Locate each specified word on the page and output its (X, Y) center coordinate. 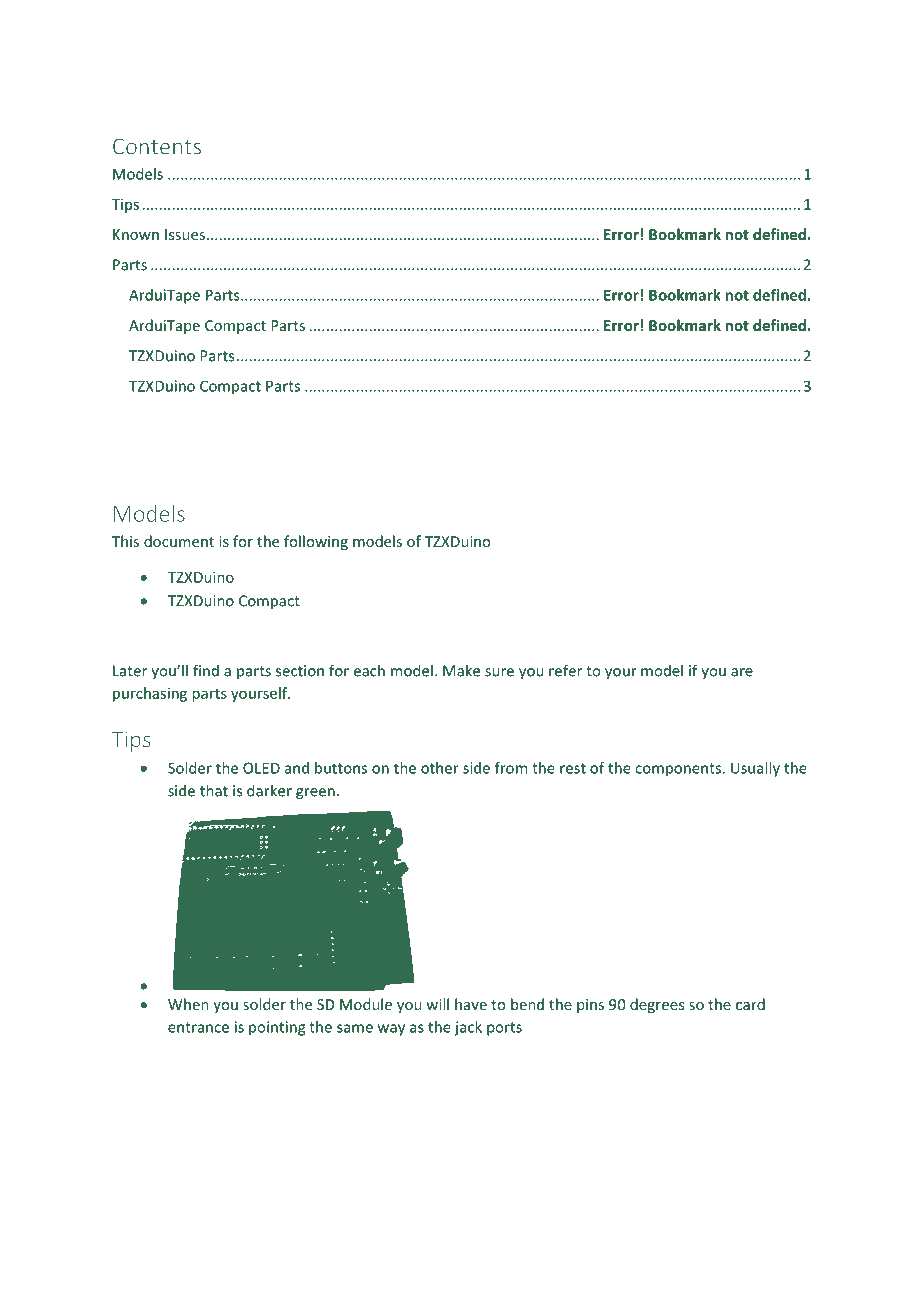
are (742, 672)
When (188, 1004)
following (316, 542)
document (179, 541)
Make (461, 670)
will (437, 1004)
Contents (157, 146)
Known (136, 234)
